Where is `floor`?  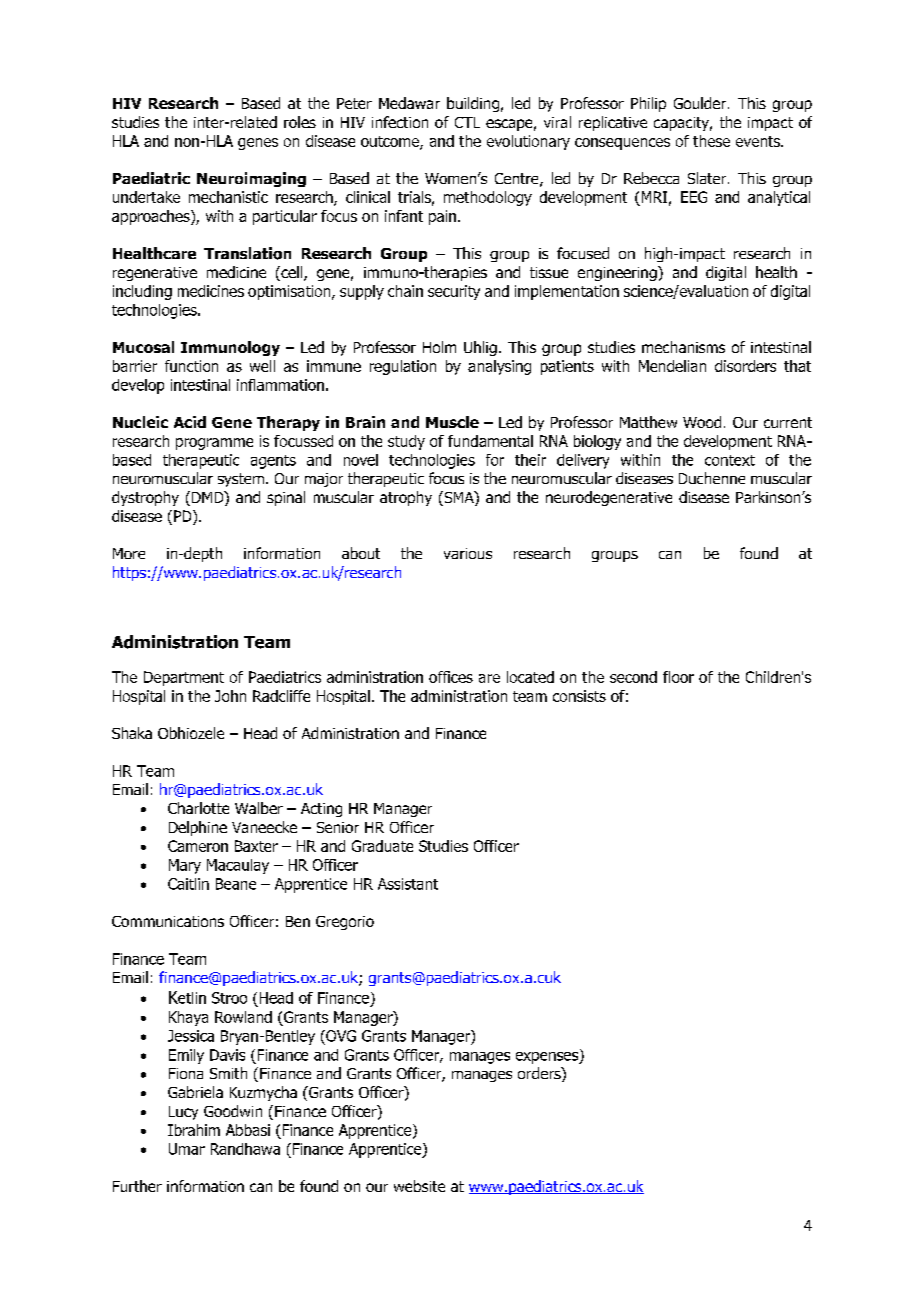 floor is located at coordinates (678, 677).
